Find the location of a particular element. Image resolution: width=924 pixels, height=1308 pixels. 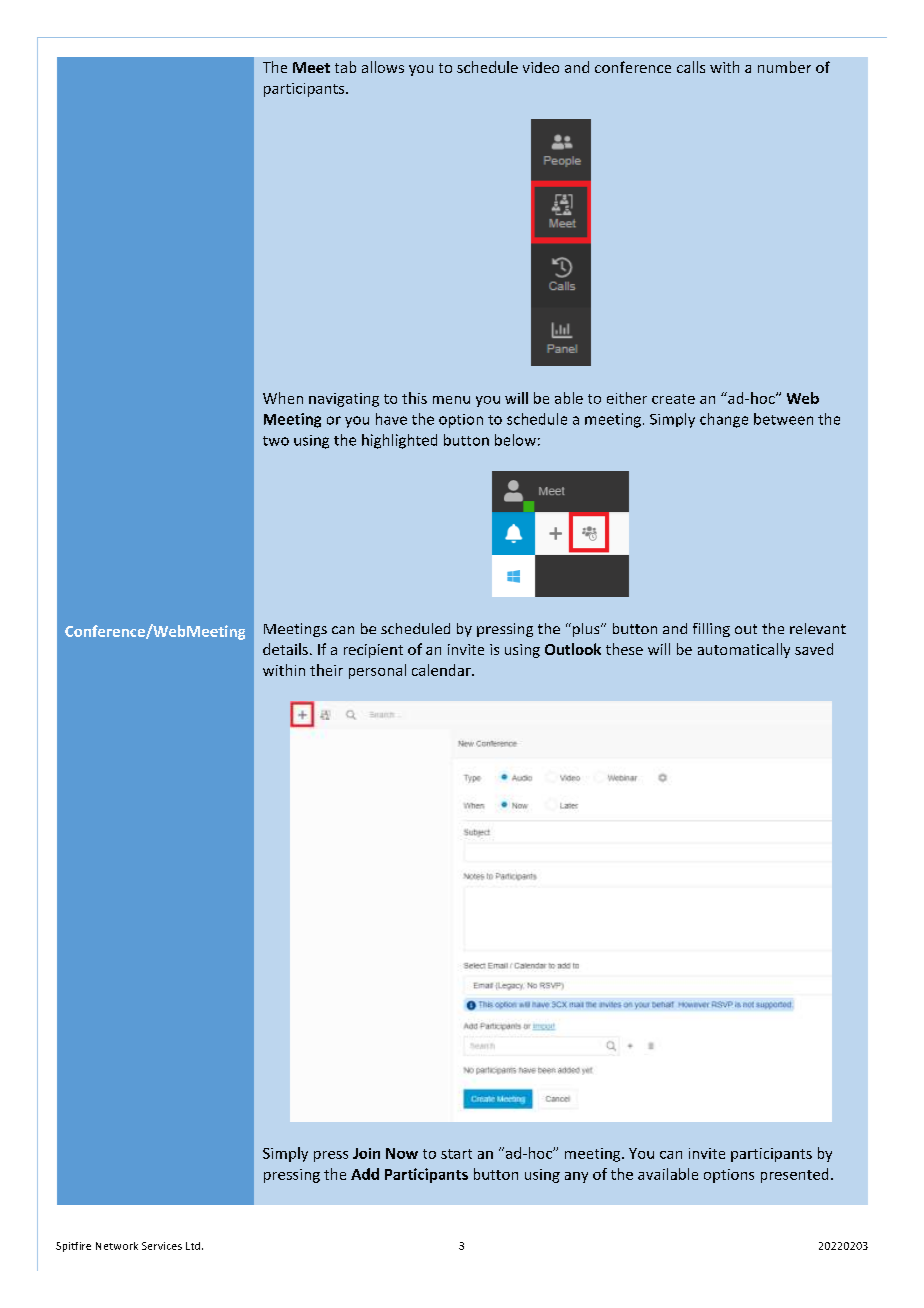

their is located at coordinates (326, 670).
